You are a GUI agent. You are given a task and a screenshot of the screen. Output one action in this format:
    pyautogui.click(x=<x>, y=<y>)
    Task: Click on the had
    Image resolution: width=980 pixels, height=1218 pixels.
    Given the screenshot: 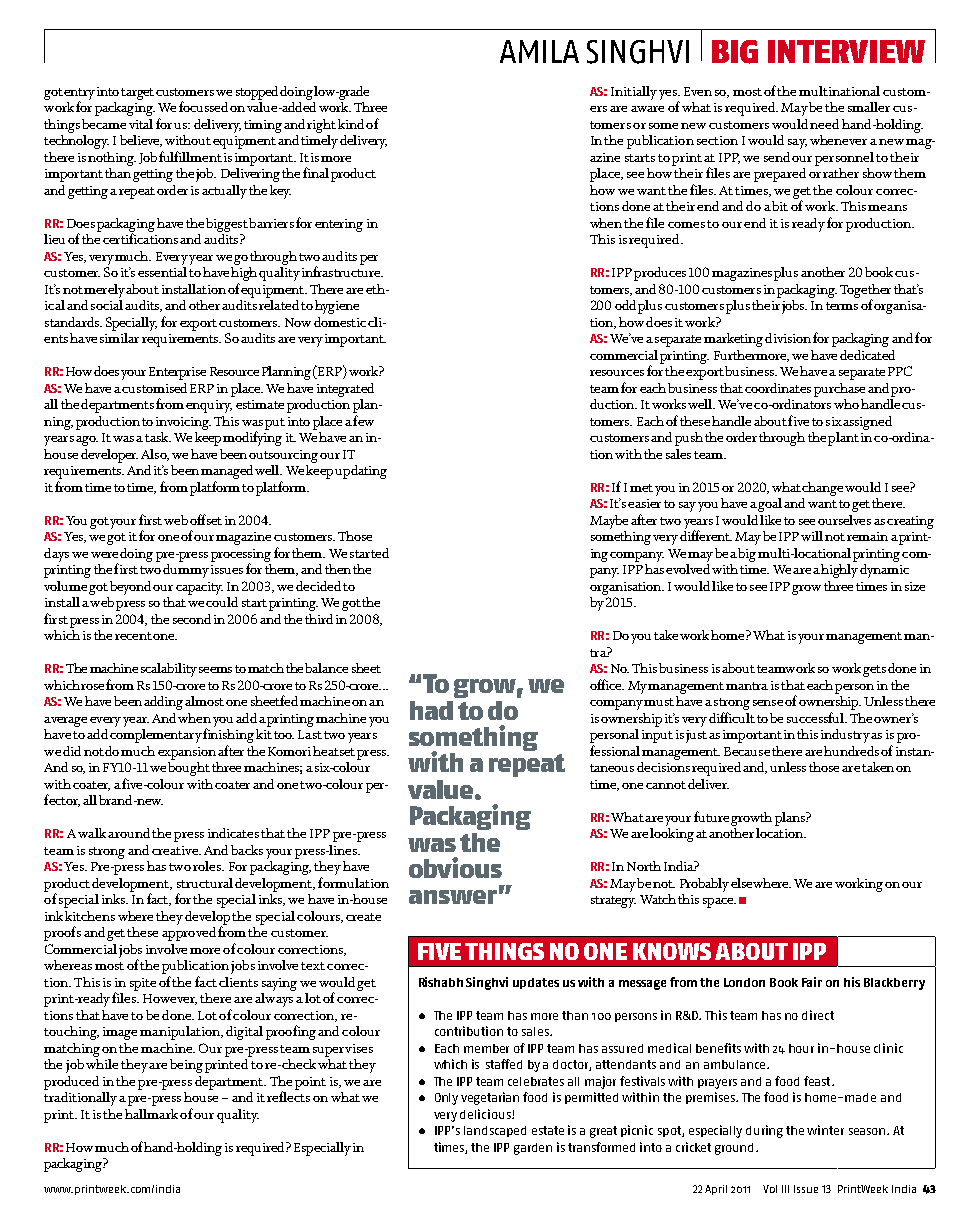 What is the action you would take?
    pyautogui.click(x=431, y=710)
